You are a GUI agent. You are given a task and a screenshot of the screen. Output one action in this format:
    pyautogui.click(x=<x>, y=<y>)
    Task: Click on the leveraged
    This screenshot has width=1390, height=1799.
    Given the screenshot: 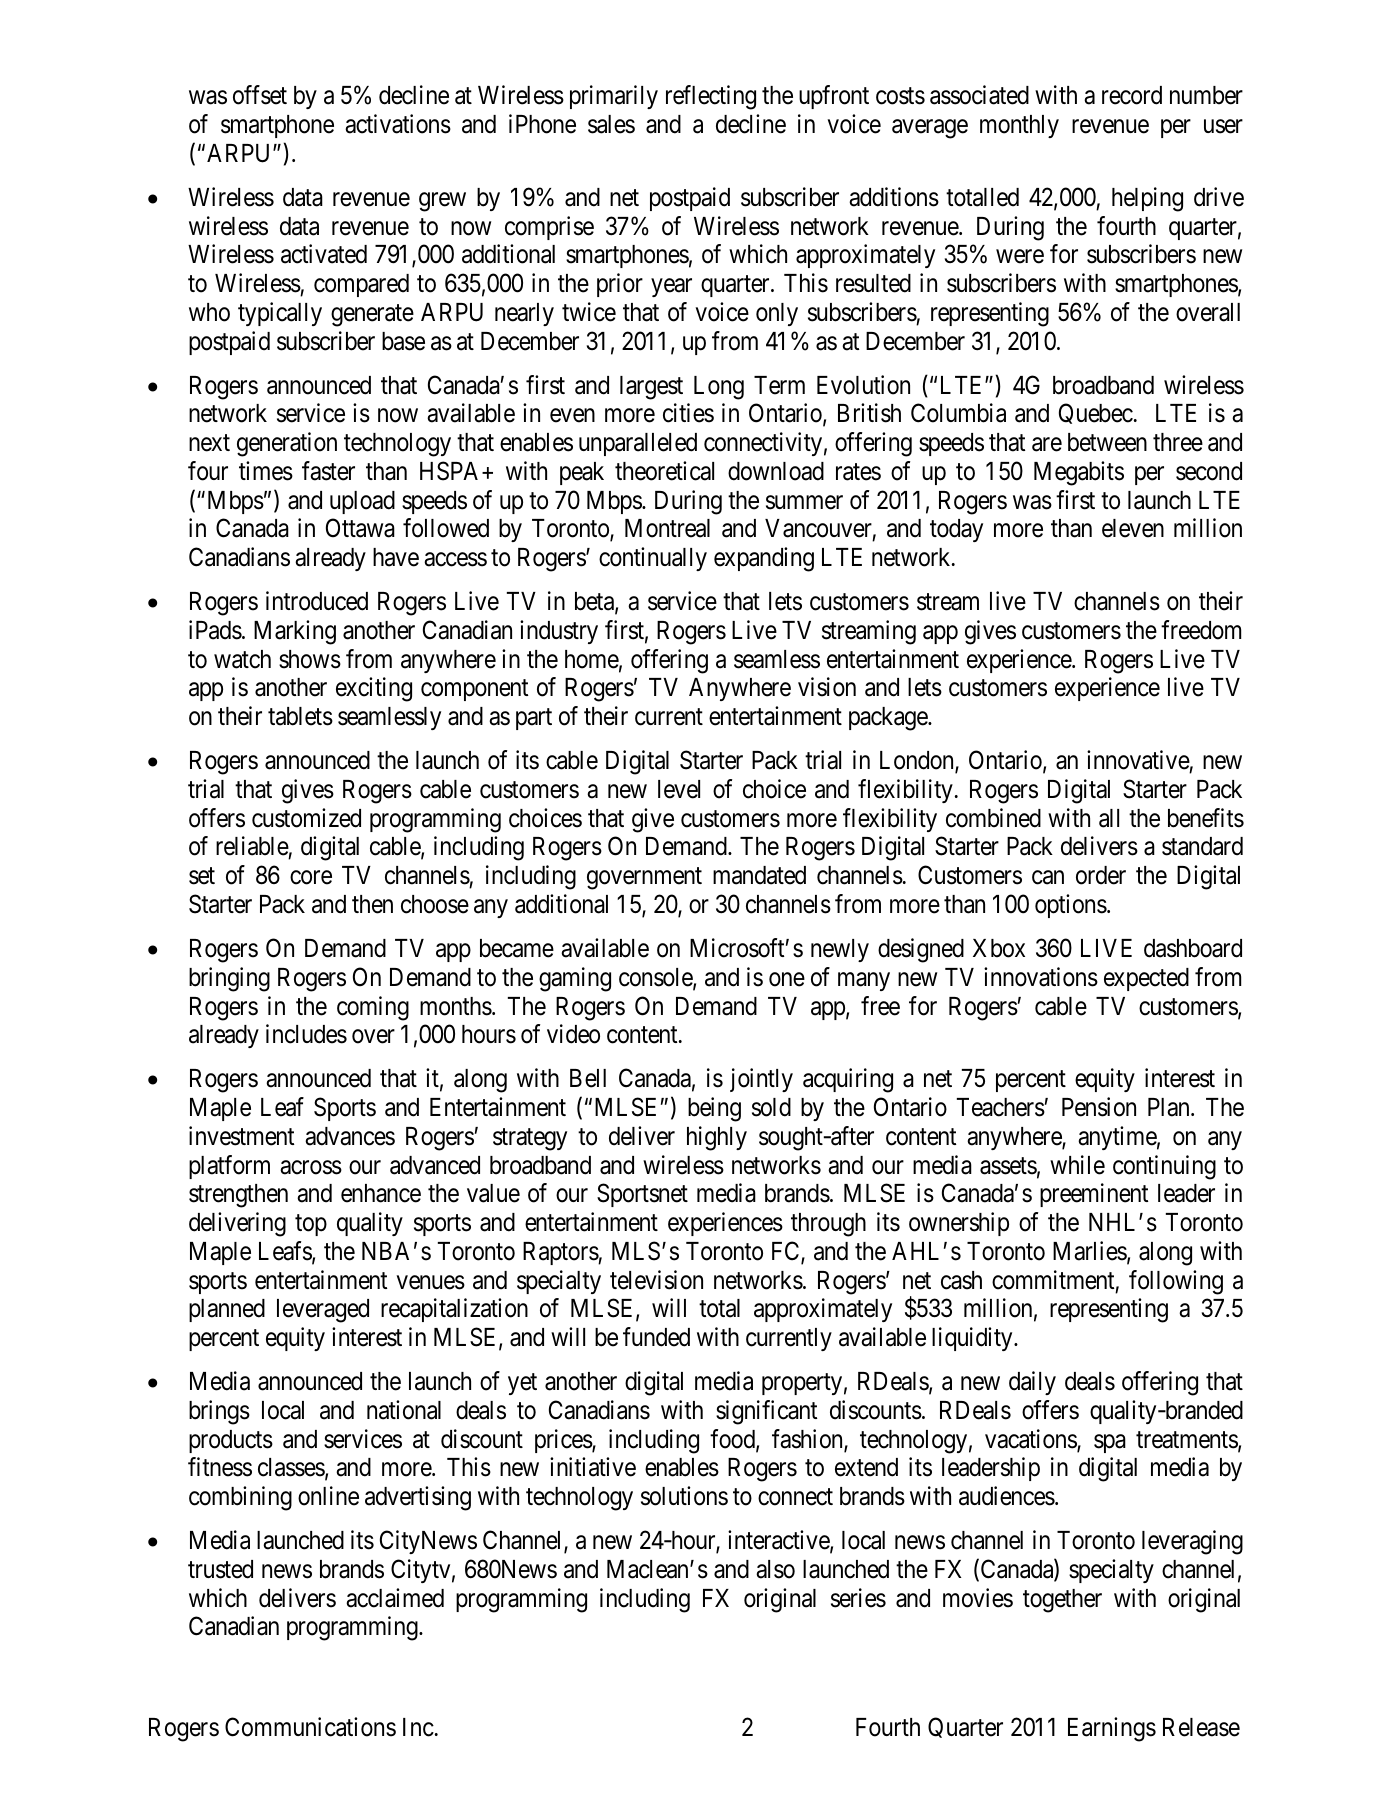 What is the action you would take?
    pyautogui.click(x=323, y=1311)
